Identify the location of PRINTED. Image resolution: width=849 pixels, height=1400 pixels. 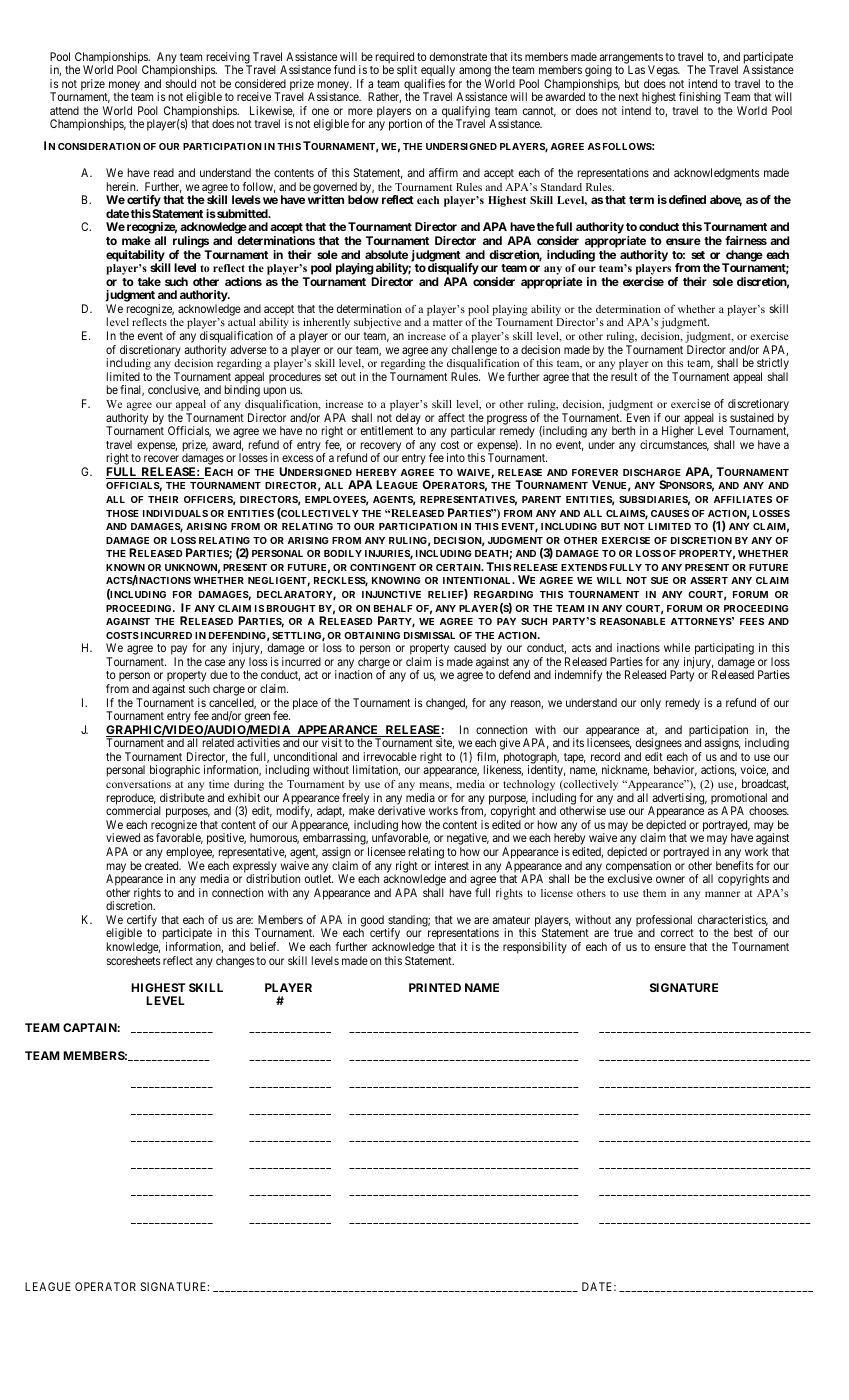
(435, 987).
